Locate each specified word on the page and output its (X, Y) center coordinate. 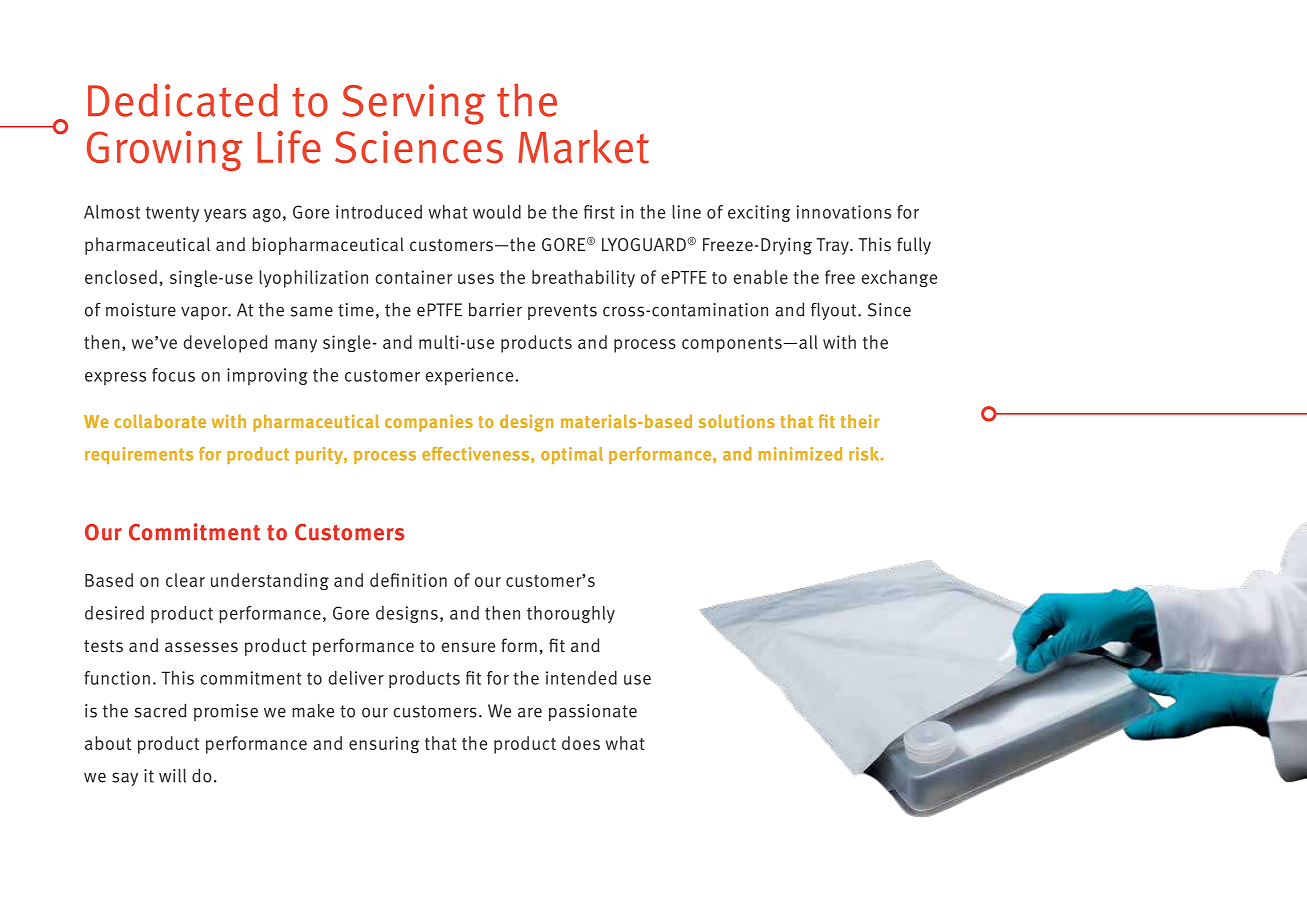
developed (225, 344)
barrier (495, 310)
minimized (800, 454)
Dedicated (183, 100)
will (172, 776)
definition (408, 580)
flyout (835, 311)
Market (583, 147)
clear (185, 580)
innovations (844, 212)
